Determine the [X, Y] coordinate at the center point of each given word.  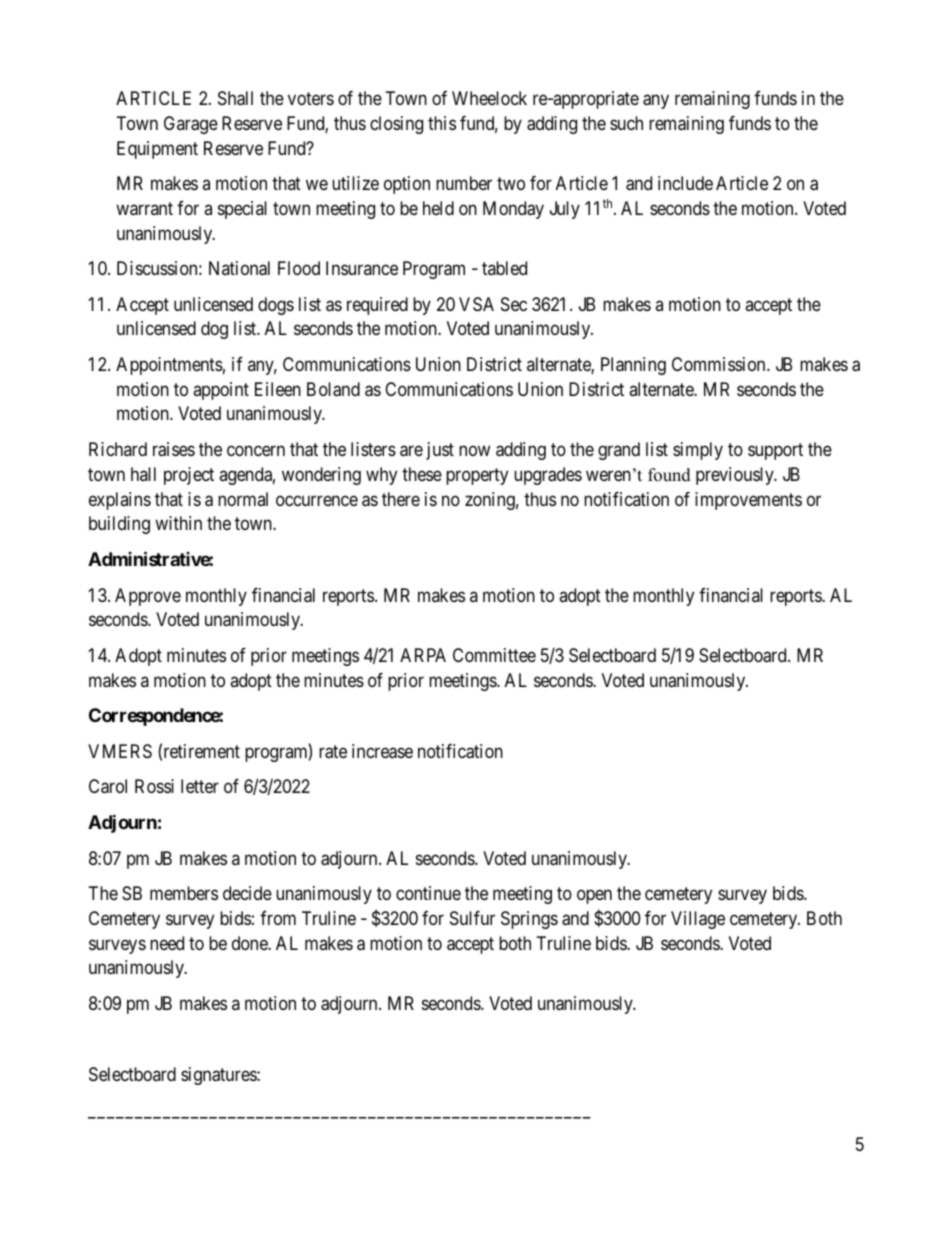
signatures [219, 1076]
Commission [720, 364]
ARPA [423, 655]
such [626, 123]
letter [200, 786]
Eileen [278, 389]
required [377, 306]
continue [428, 893]
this [442, 123]
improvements [748, 501]
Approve [148, 597]
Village [698, 920]
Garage [191, 125]
